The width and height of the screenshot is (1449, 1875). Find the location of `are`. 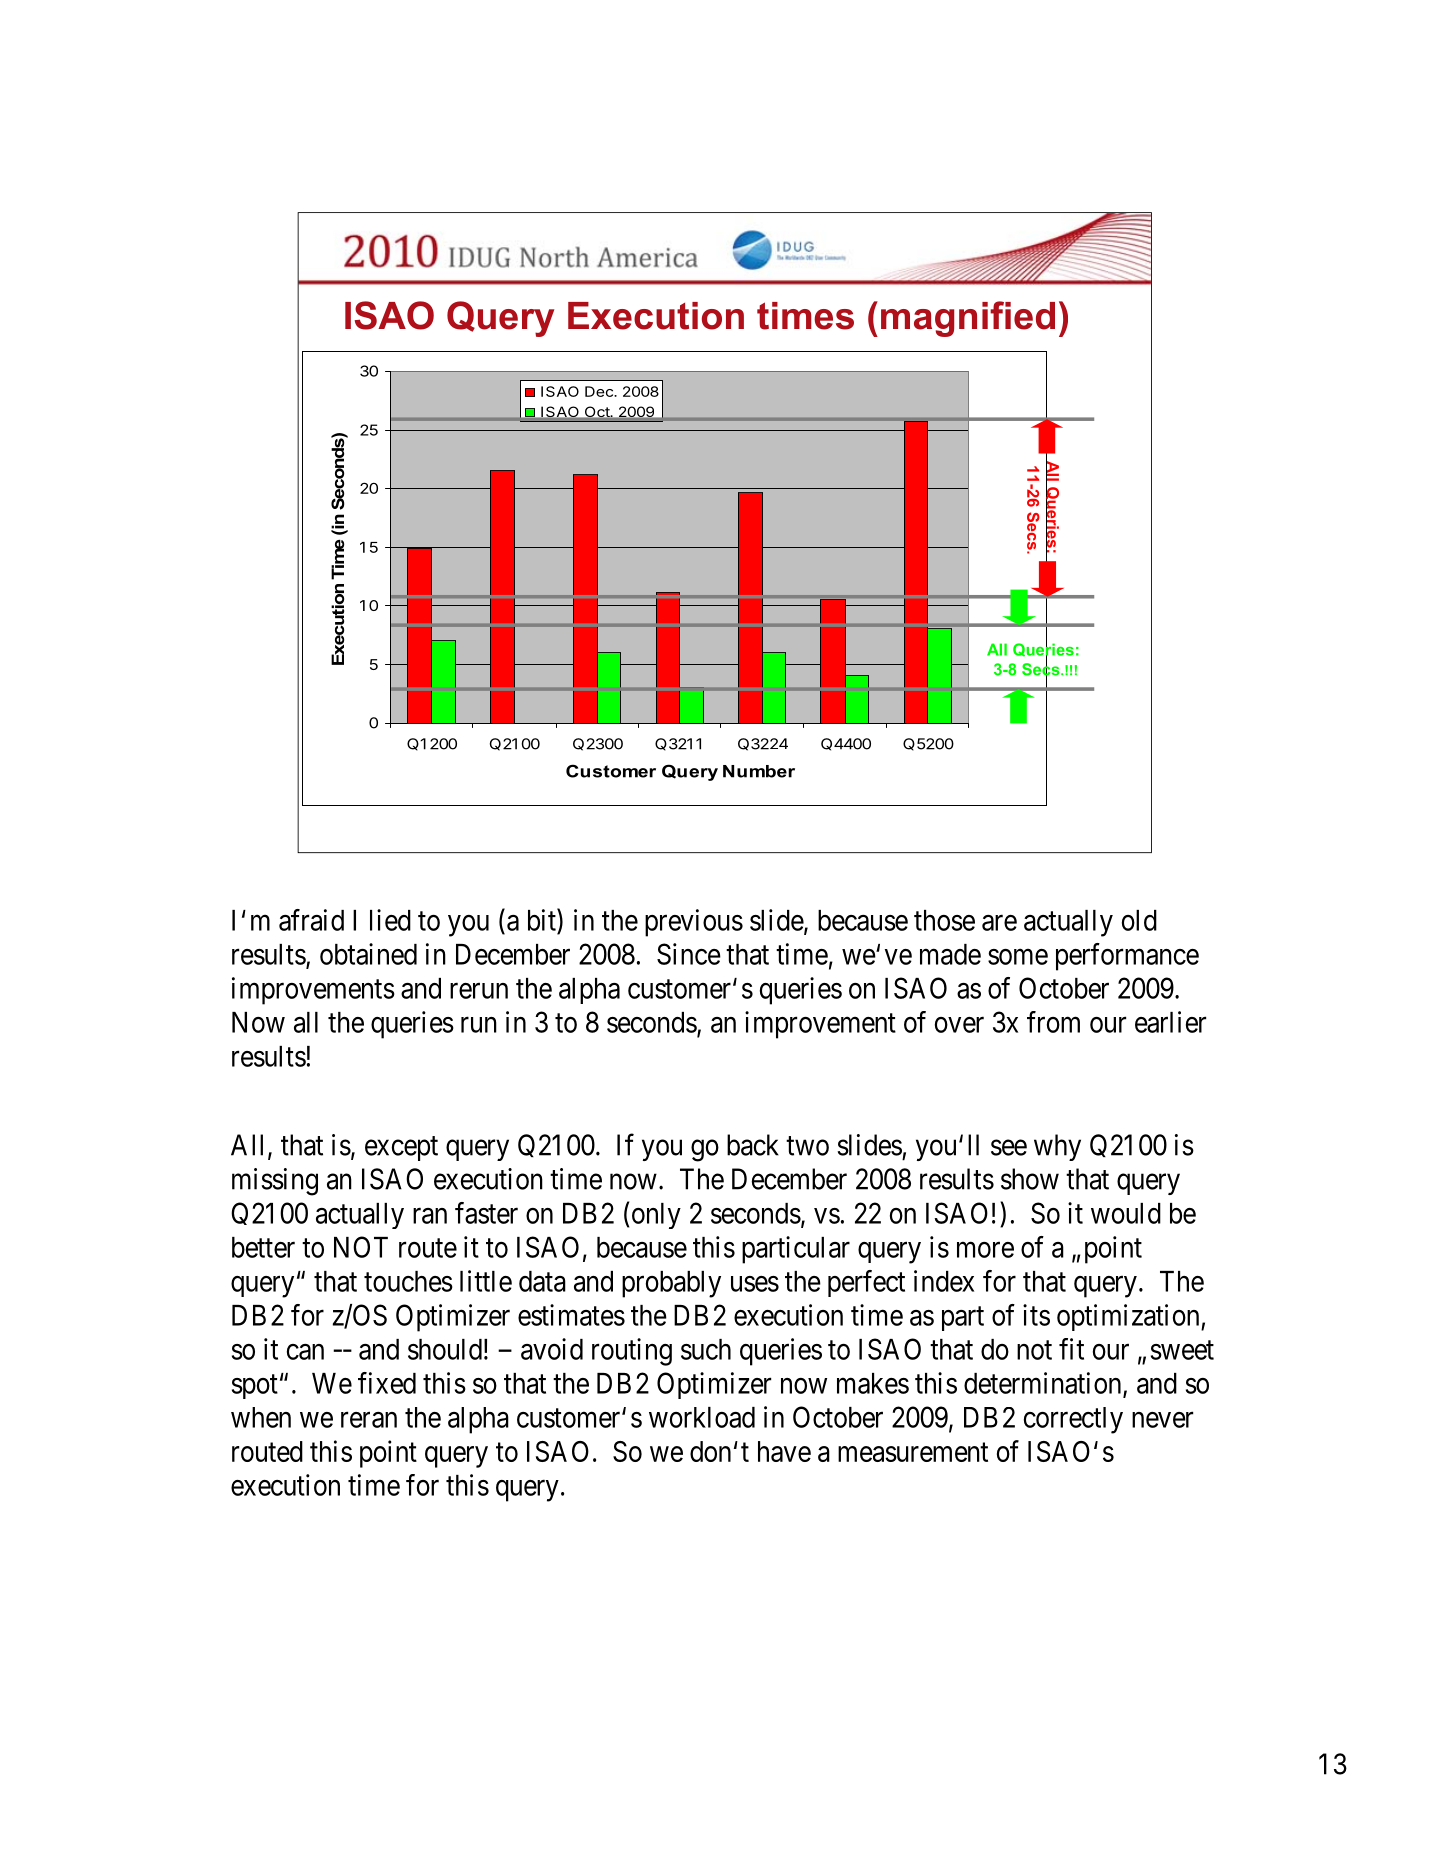

are is located at coordinates (999, 923).
